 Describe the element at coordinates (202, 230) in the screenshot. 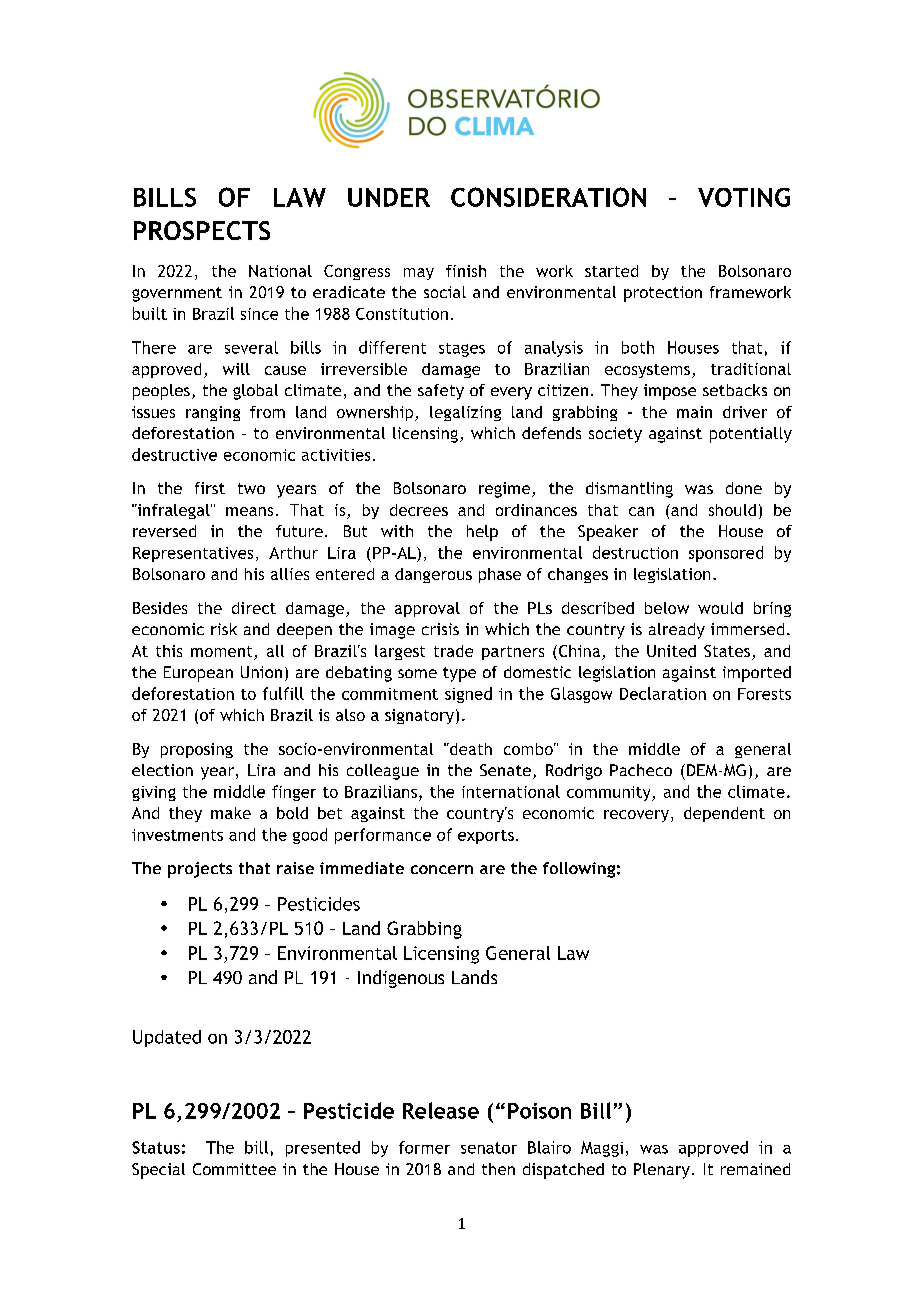

I see `PROSPECTS` at that location.
